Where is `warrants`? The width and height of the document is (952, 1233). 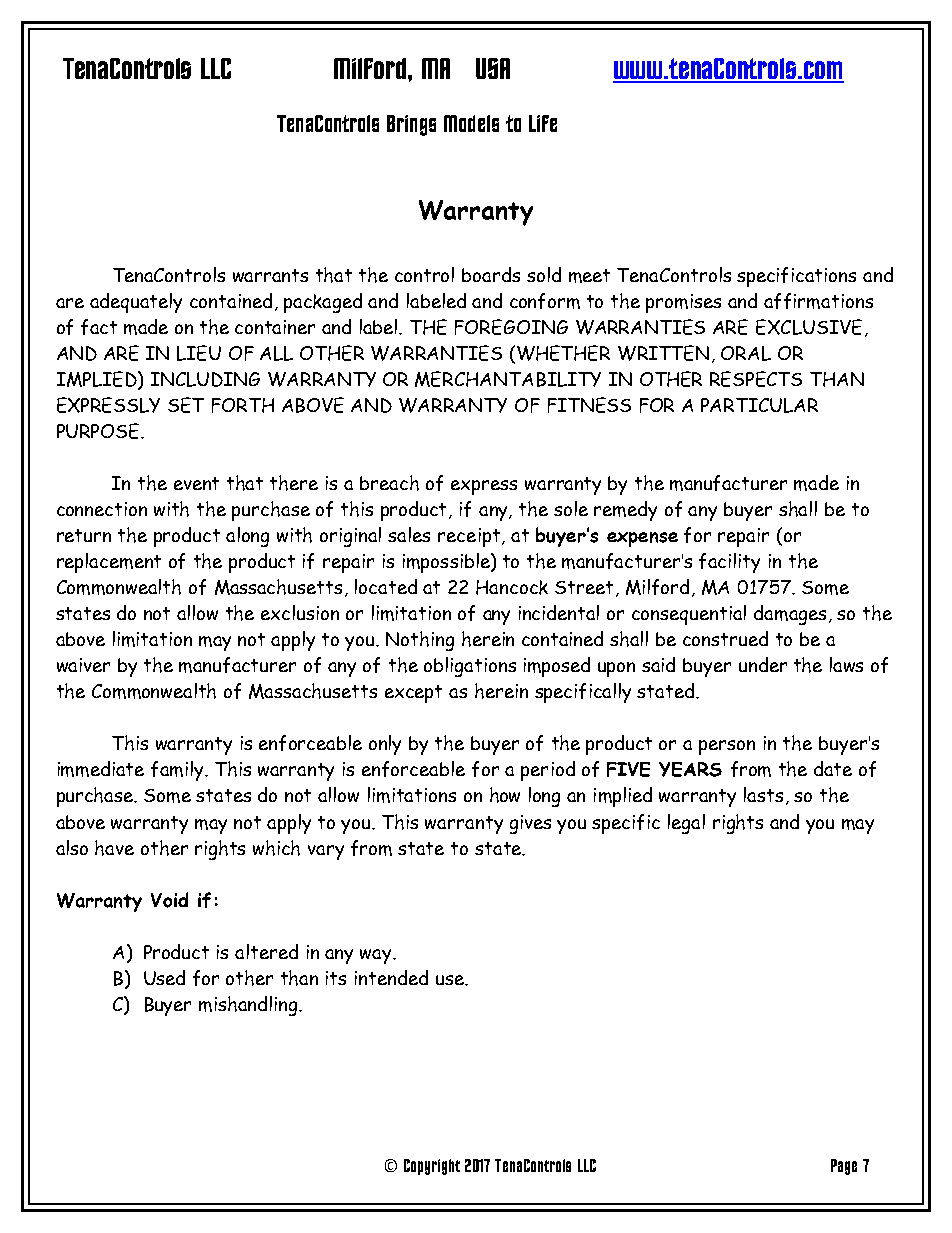 warrants is located at coordinates (270, 275).
